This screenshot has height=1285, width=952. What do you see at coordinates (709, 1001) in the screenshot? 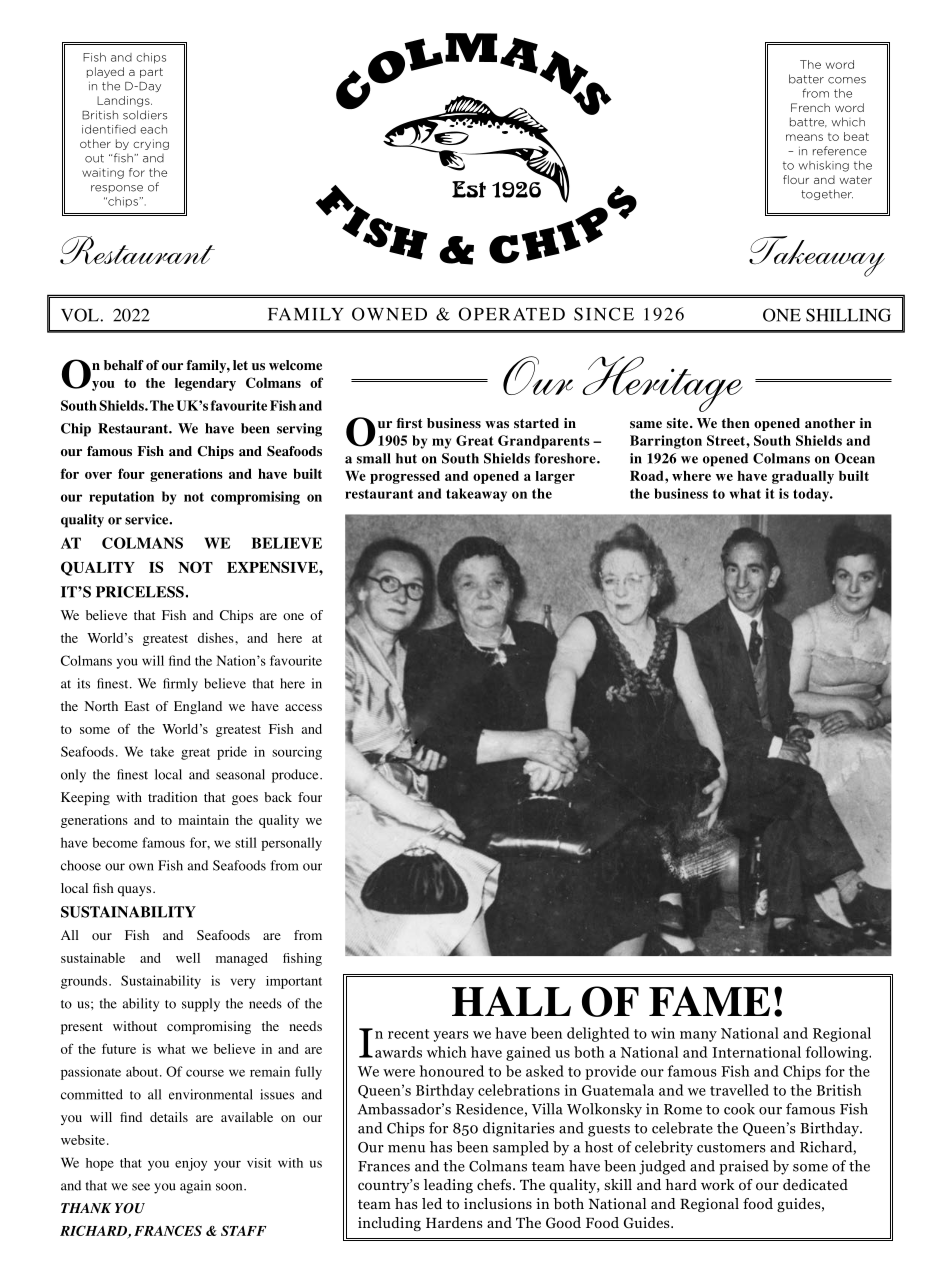
I see `FAME` at bounding box center [709, 1001].
